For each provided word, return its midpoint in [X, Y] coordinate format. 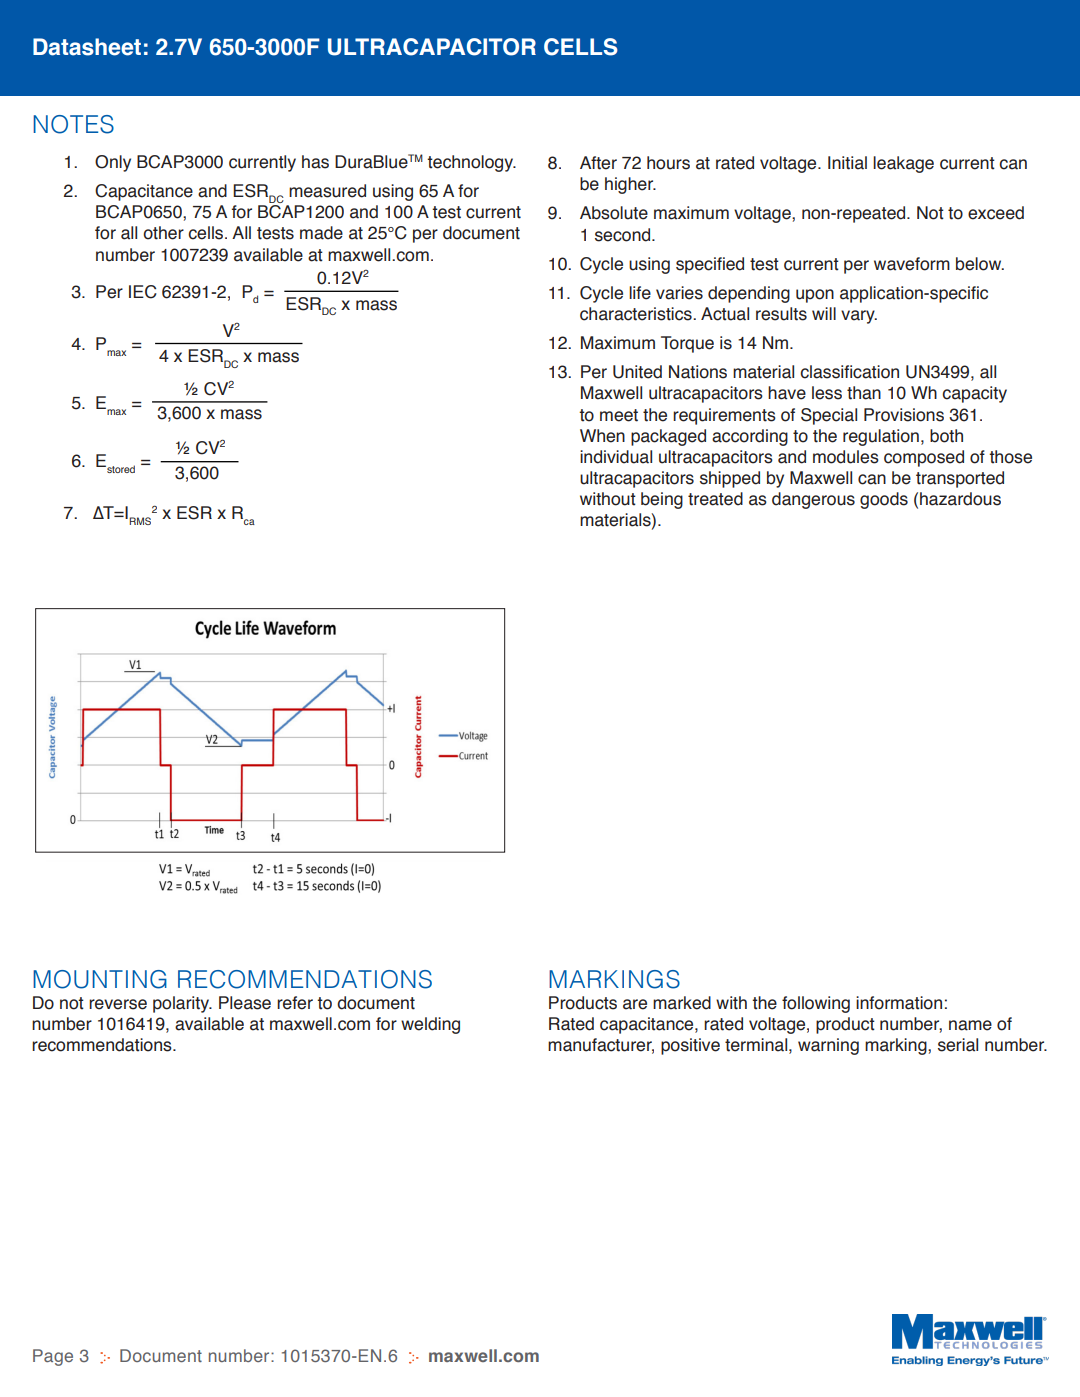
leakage [903, 164]
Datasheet [87, 47]
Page [53, 1357]
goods [884, 500]
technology [471, 163]
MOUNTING [100, 979]
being [662, 500]
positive [690, 1046]
